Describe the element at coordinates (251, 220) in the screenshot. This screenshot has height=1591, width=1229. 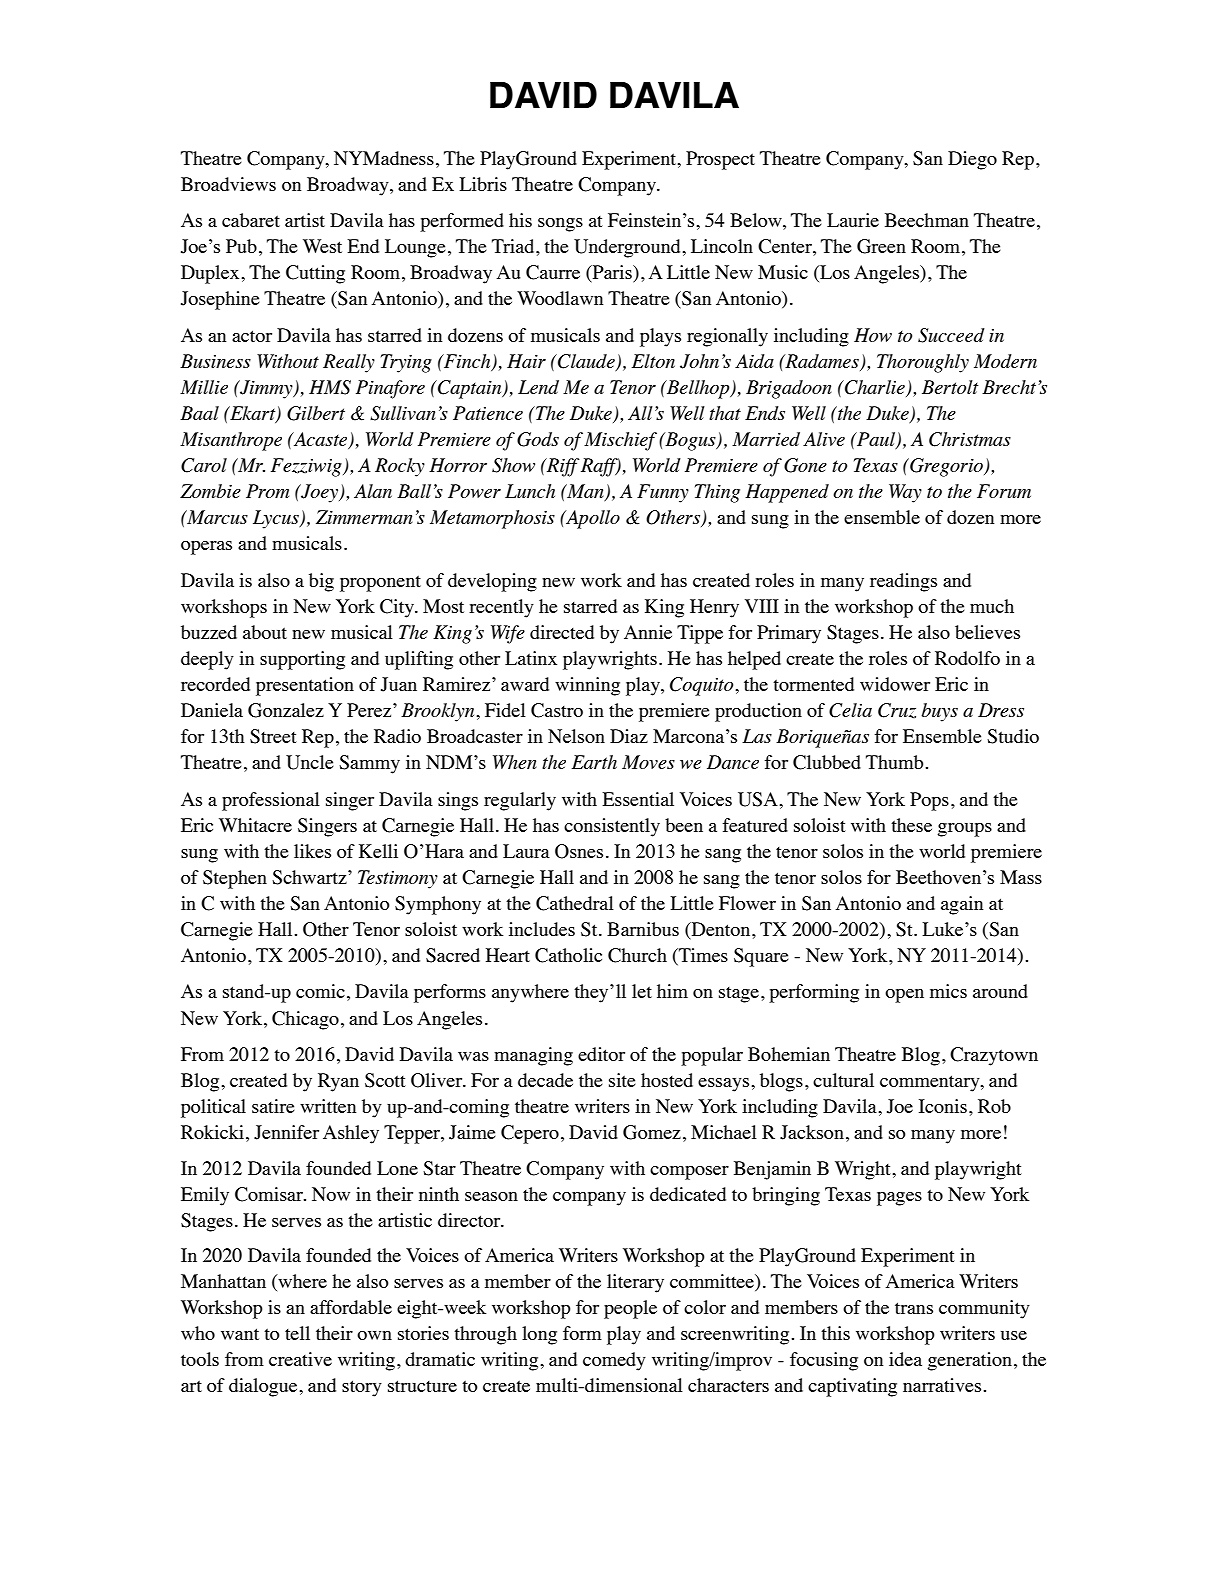
I see `cabaret` at that location.
